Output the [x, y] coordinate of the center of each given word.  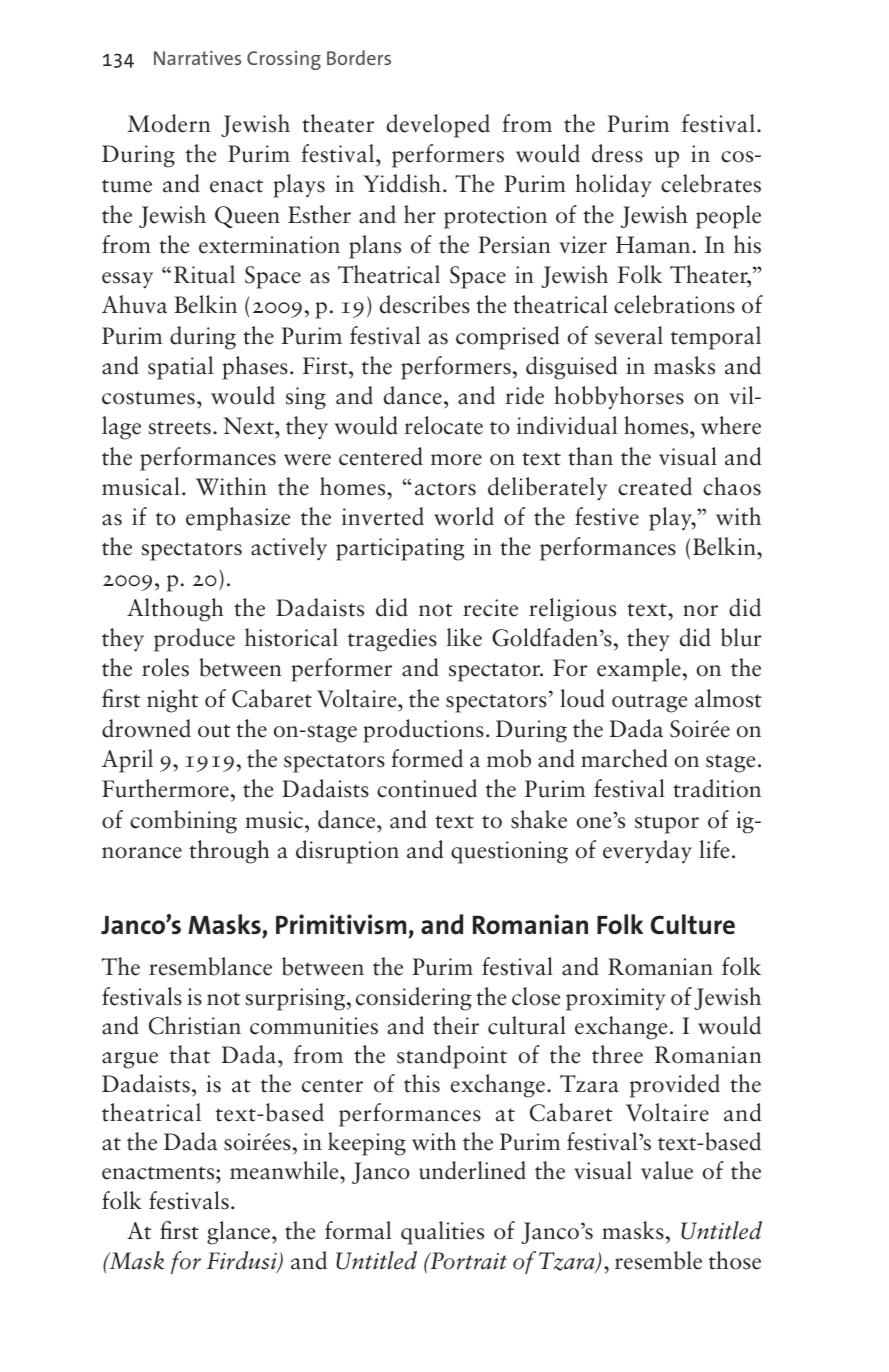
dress [617, 153]
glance [240, 1233]
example [639, 670]
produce [194, 640]
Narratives [197, 57]
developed [438, 126]
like [464, 637]
